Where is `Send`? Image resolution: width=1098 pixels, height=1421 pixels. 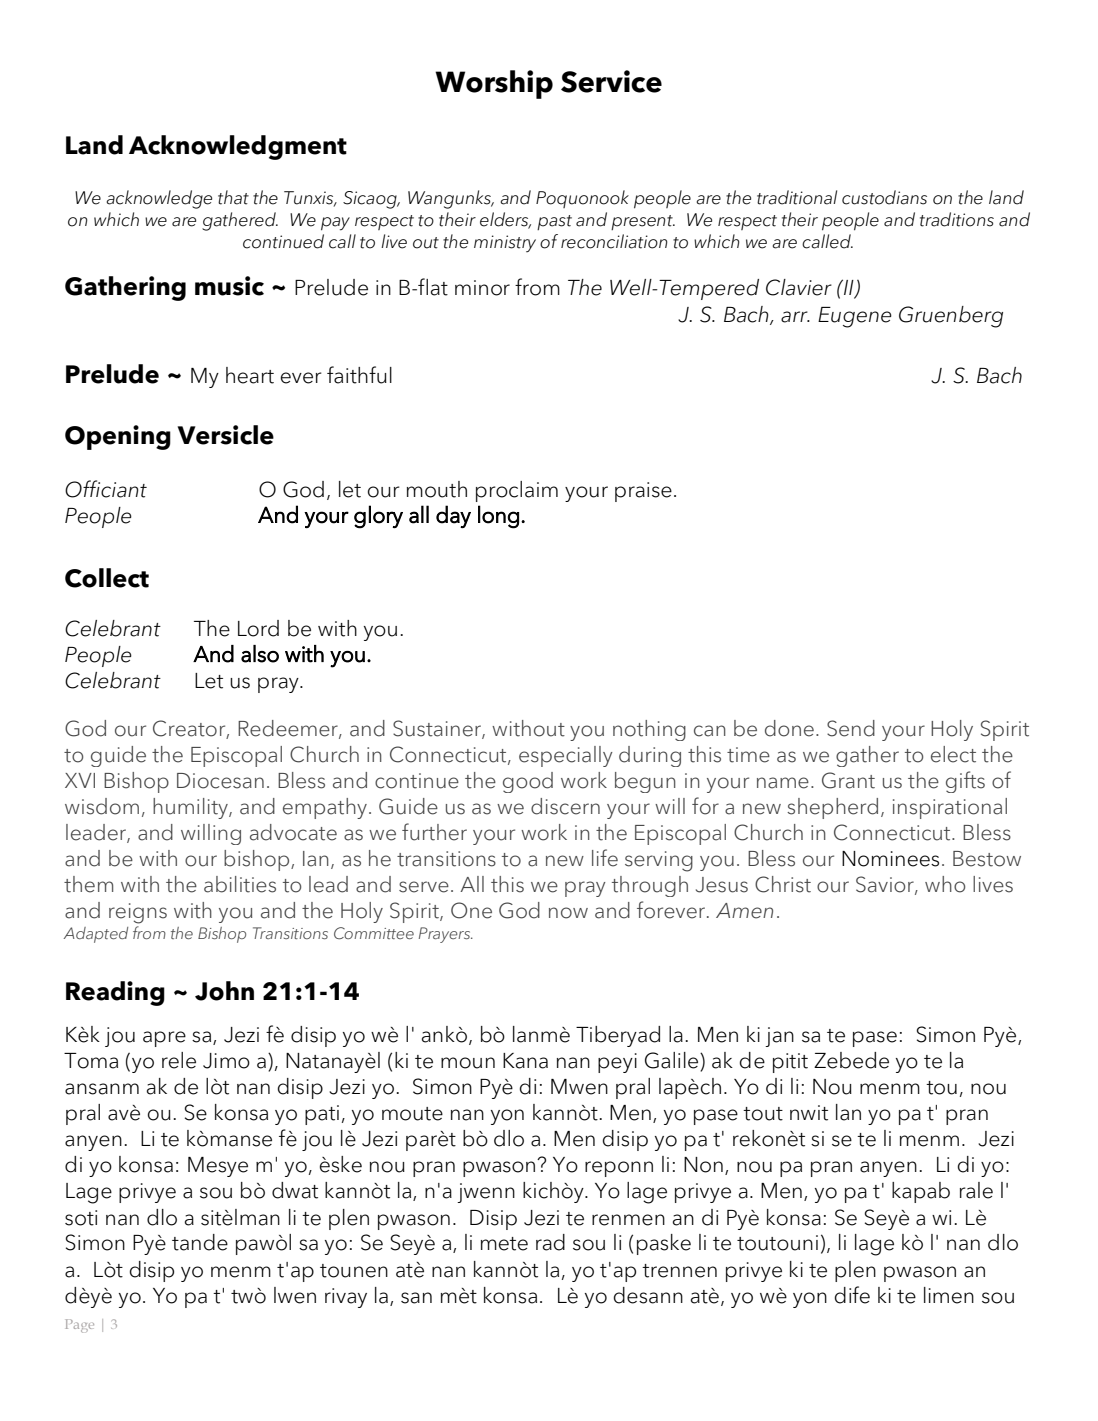
Send is located at coordinates (851, 728).
